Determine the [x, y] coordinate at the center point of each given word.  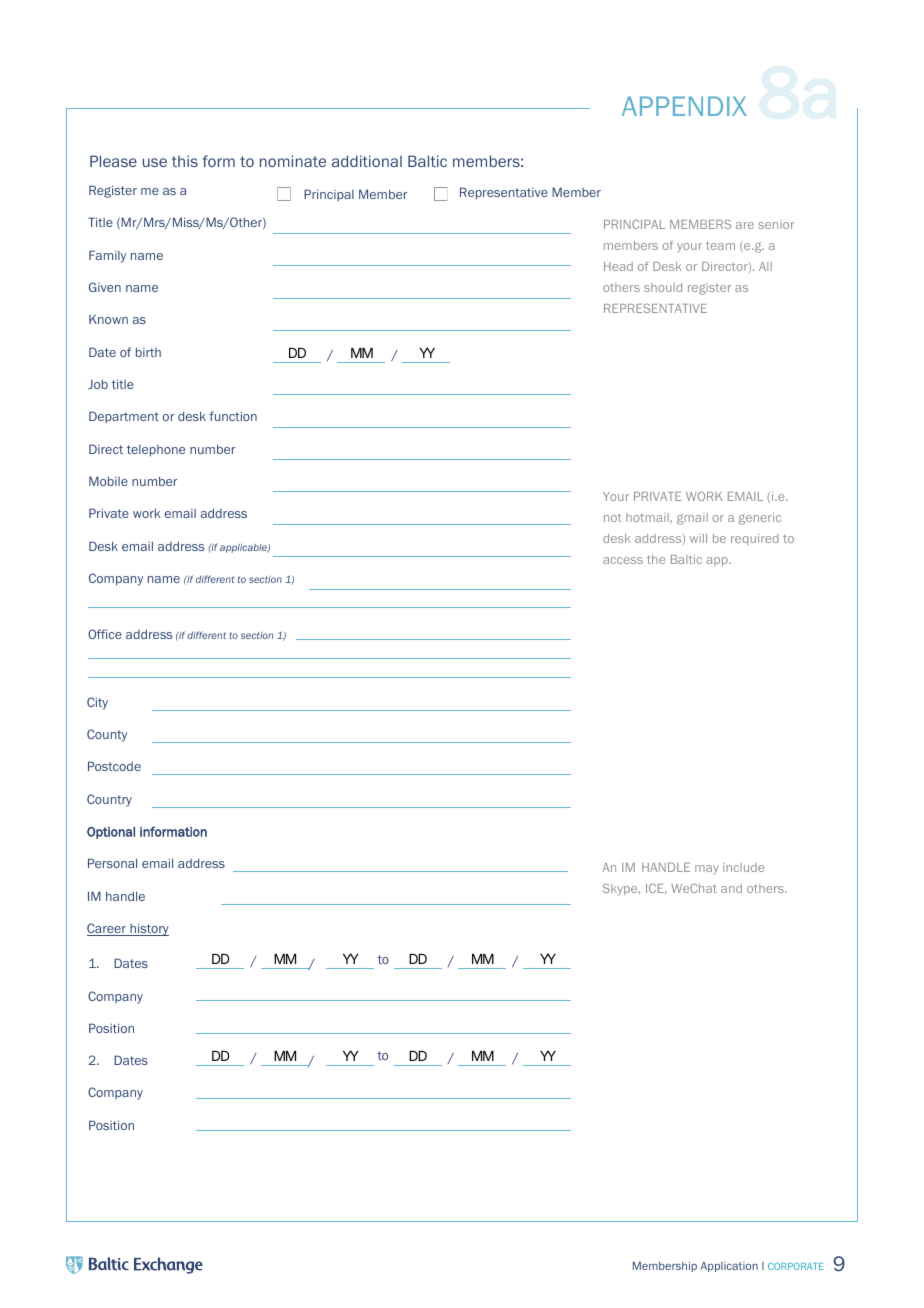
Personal [112, 863]
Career [107, 929]
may [707, 869]
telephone [156, 451]
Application [729, 1267]
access [623, 560]
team [720, 245]
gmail [692, 519]
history [148, 929]
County [107, 735]
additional [367, 161]
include [743, 867]
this [185, 161]
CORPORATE [796, 1266]
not [613, 517]
